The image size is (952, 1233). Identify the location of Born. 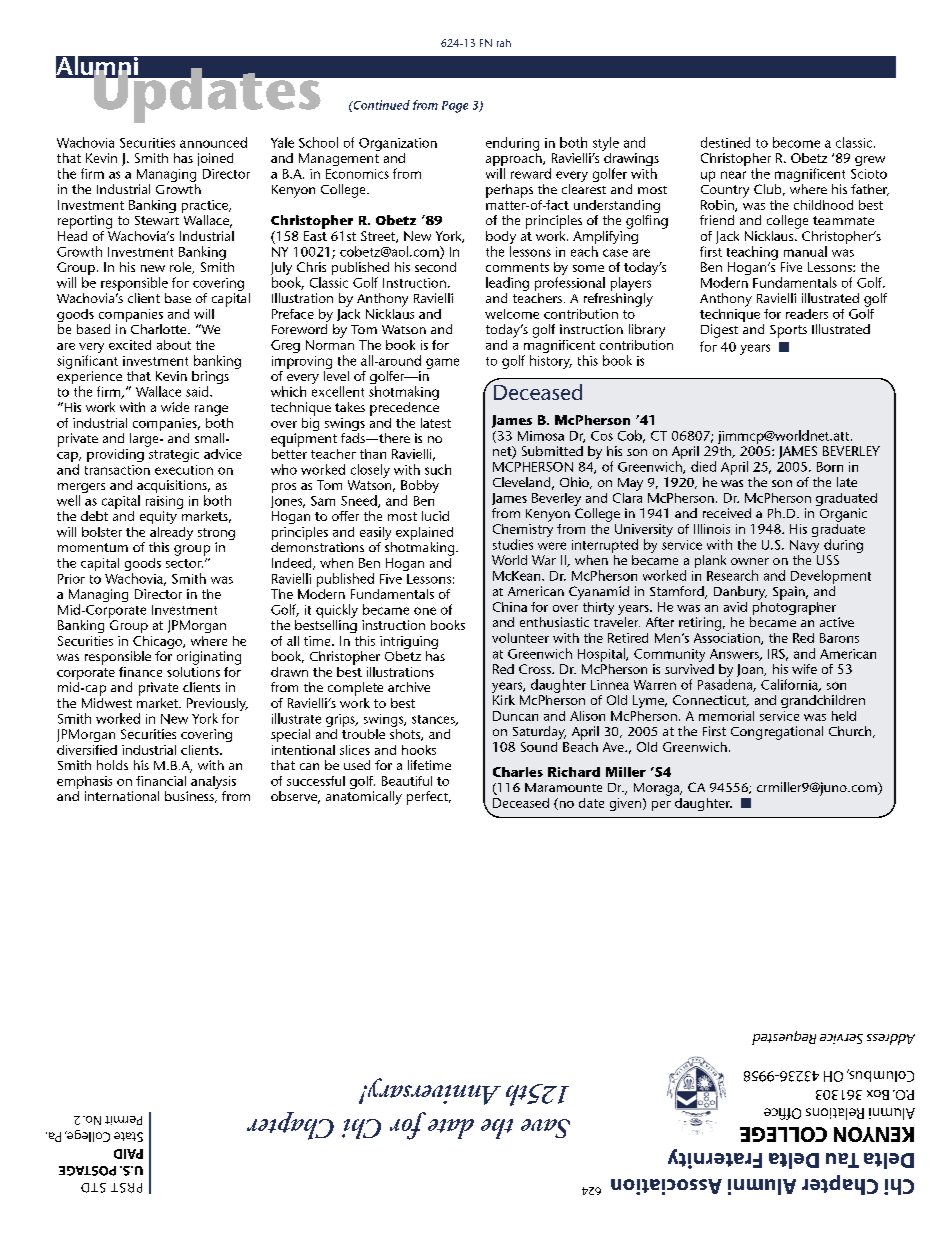
(830, 467).
